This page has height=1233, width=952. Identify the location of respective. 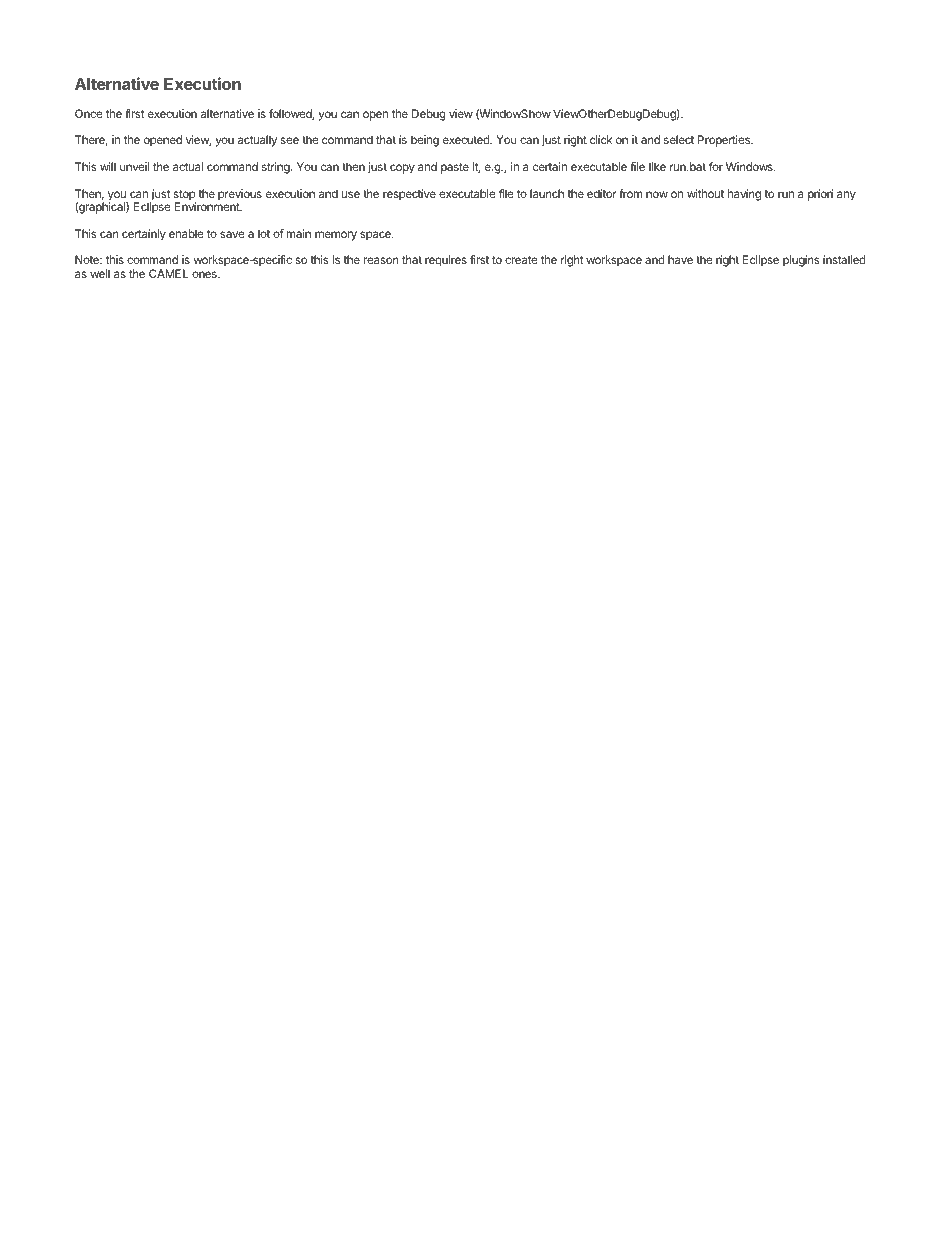
(409, 195).
